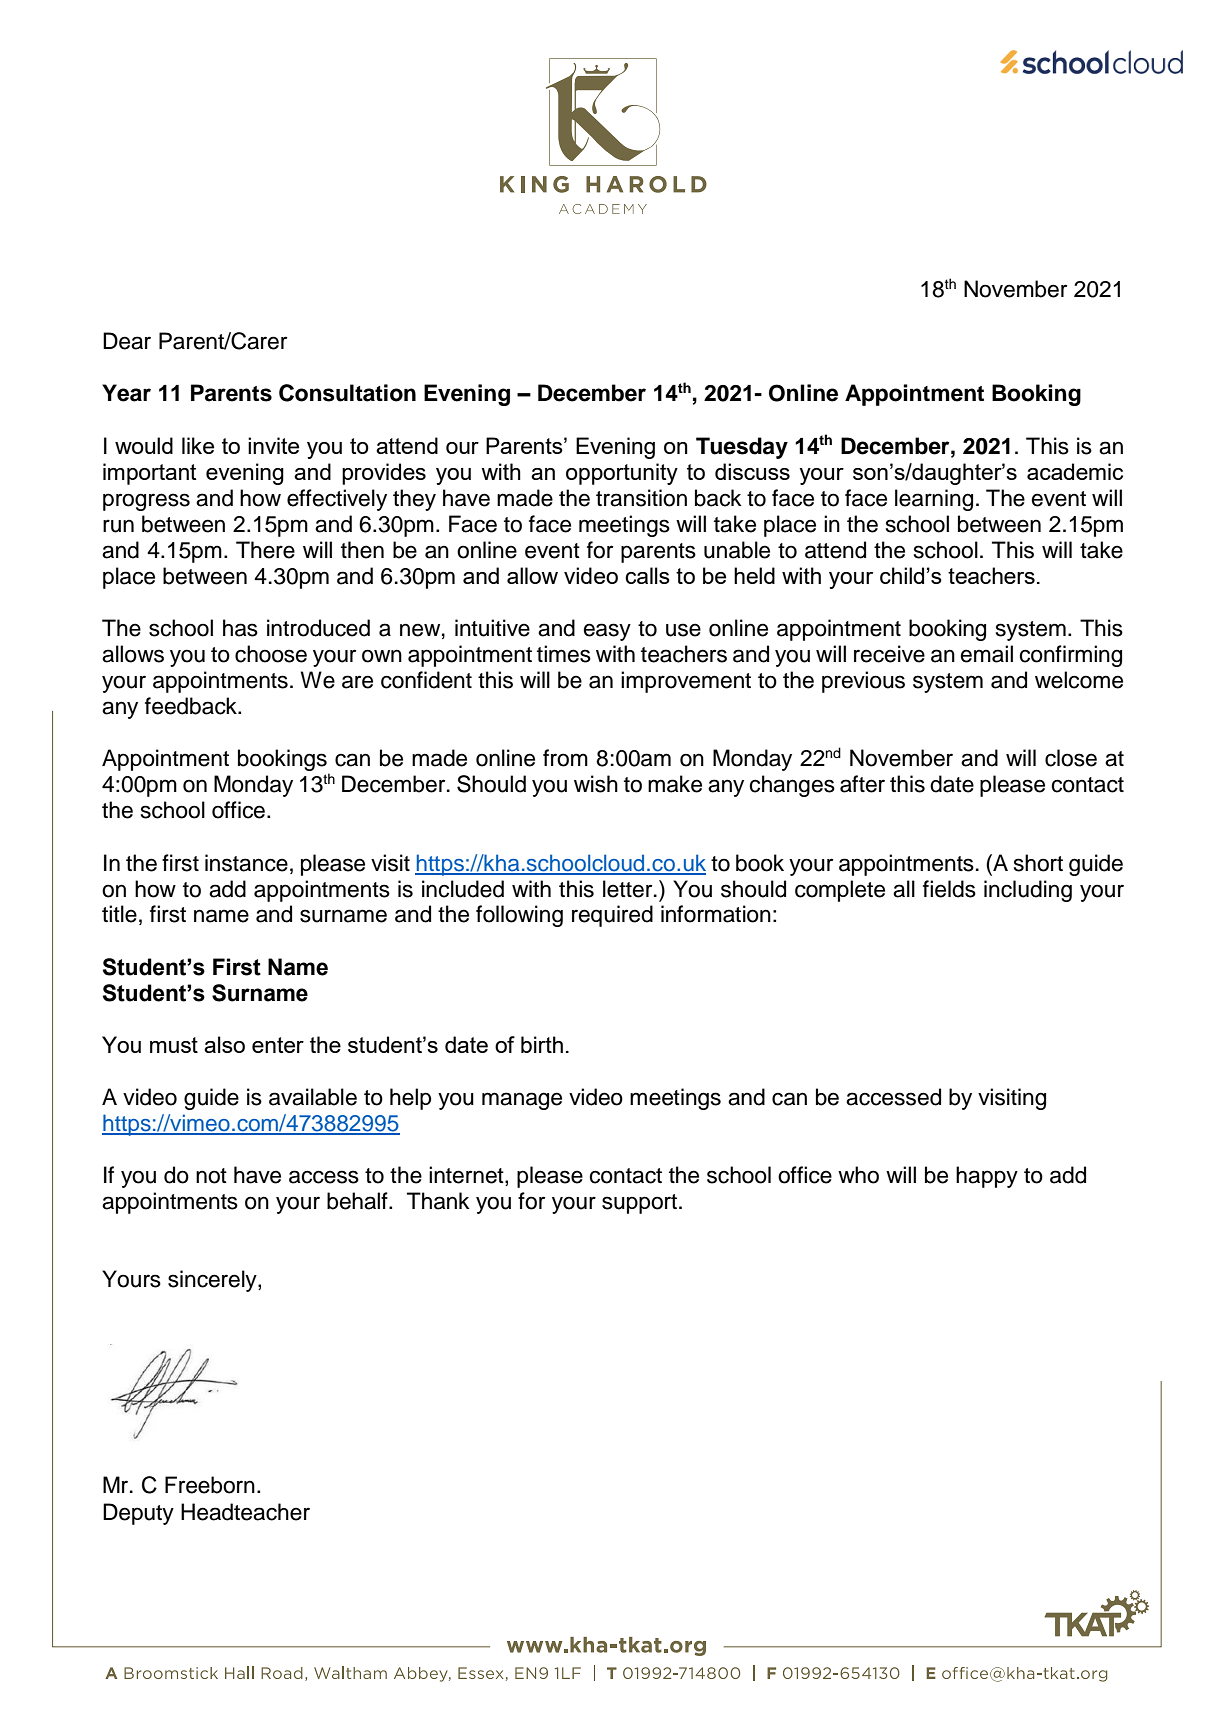 The width and height of the document is (1226, 1734). Describe the element at coordinates (138, 1514) in the document. I see `Deputy` at that location.
